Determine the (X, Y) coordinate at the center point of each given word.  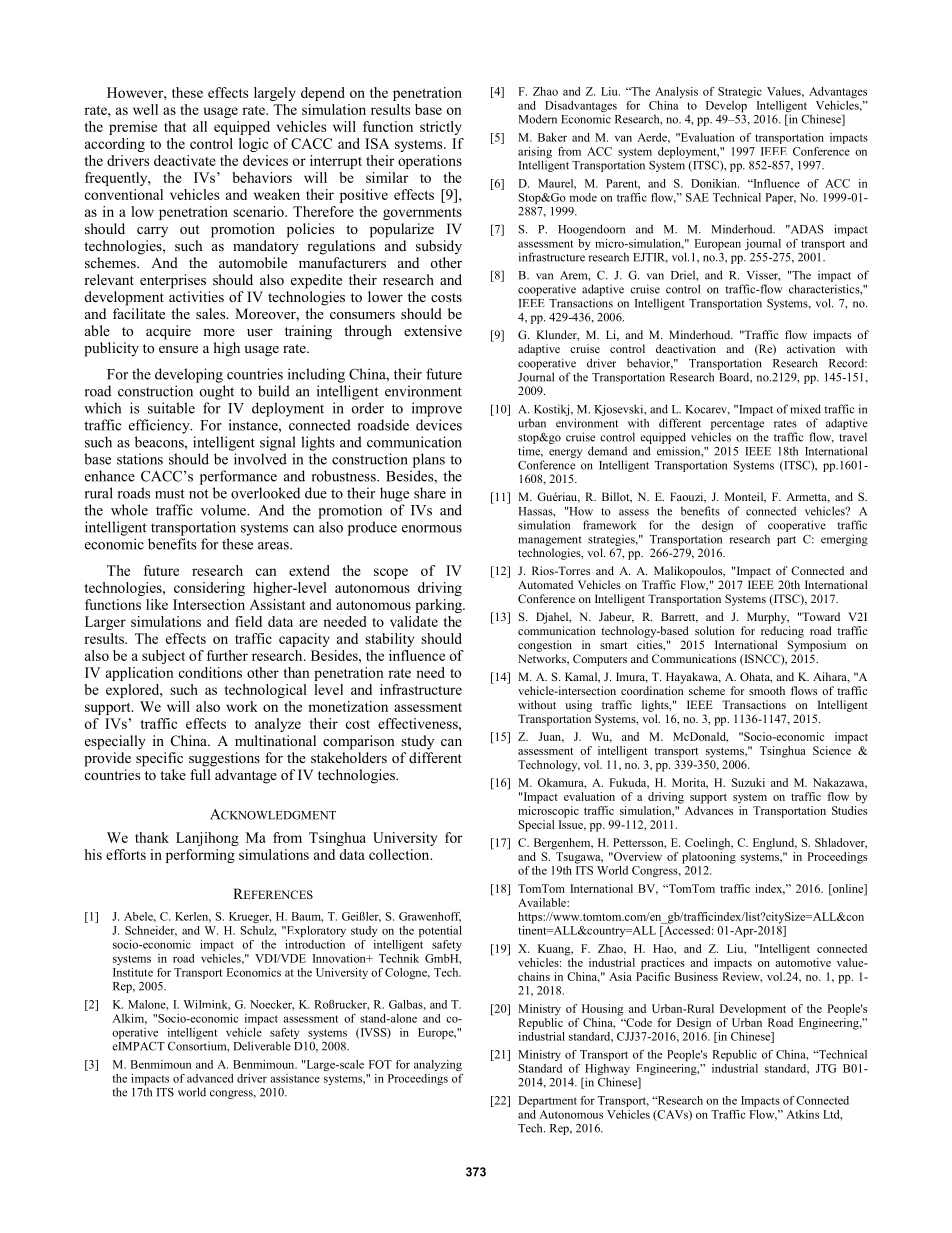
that (175, 126)
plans (429, 460)
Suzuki (748, 782)
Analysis (676, 92)
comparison (359, 742)
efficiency (160, 426)
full (200, 774)
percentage (737, 425)
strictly (441, 128)
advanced (210, 1078)
